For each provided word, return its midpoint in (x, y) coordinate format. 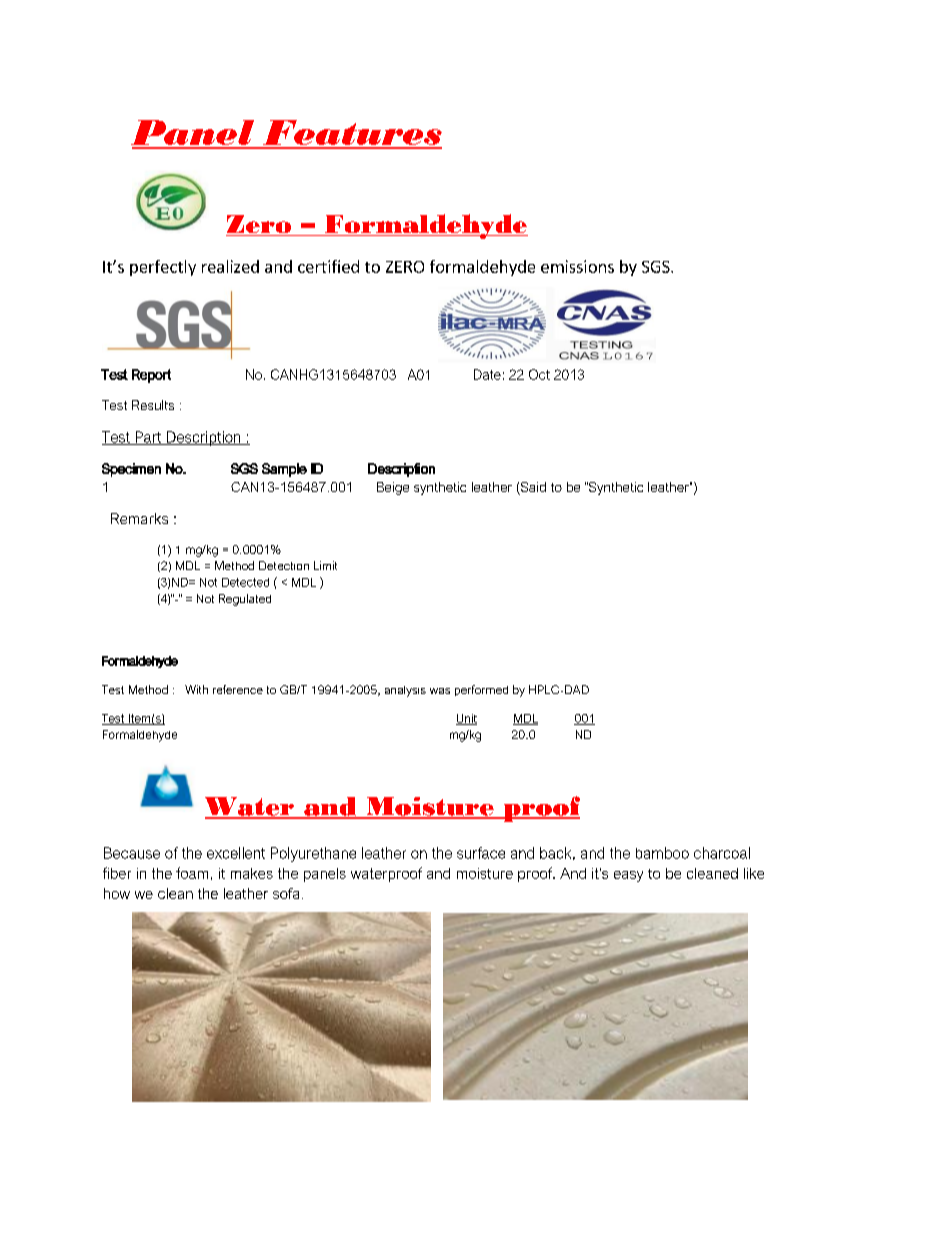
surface (481, 853)
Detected (245, 582)
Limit (325, 565)
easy (628, 876)
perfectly (163, 268)
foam (192, 873)
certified (328, 266)
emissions (577, 266)
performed (481, 690)
